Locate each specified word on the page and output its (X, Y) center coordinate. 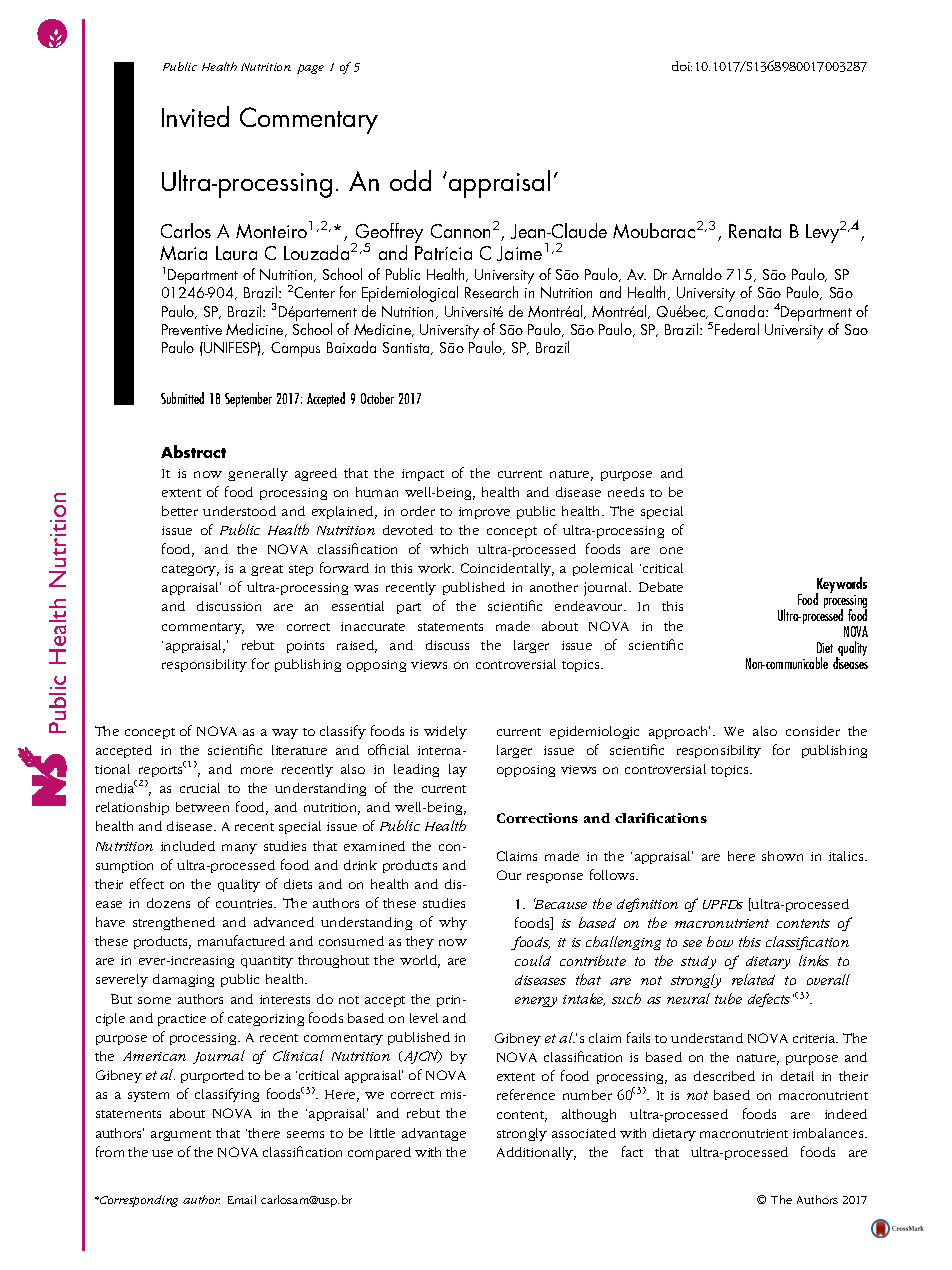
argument (181, 1135)
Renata (755, 231)
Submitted (182, 398)
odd (410, 180)
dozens (168, 903)
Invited (195, 116)
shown (782, 856)
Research (491, 292)
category (190, 570)
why (453, 923)
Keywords (841, 586)
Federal (737, 329)
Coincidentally (507, 569)
